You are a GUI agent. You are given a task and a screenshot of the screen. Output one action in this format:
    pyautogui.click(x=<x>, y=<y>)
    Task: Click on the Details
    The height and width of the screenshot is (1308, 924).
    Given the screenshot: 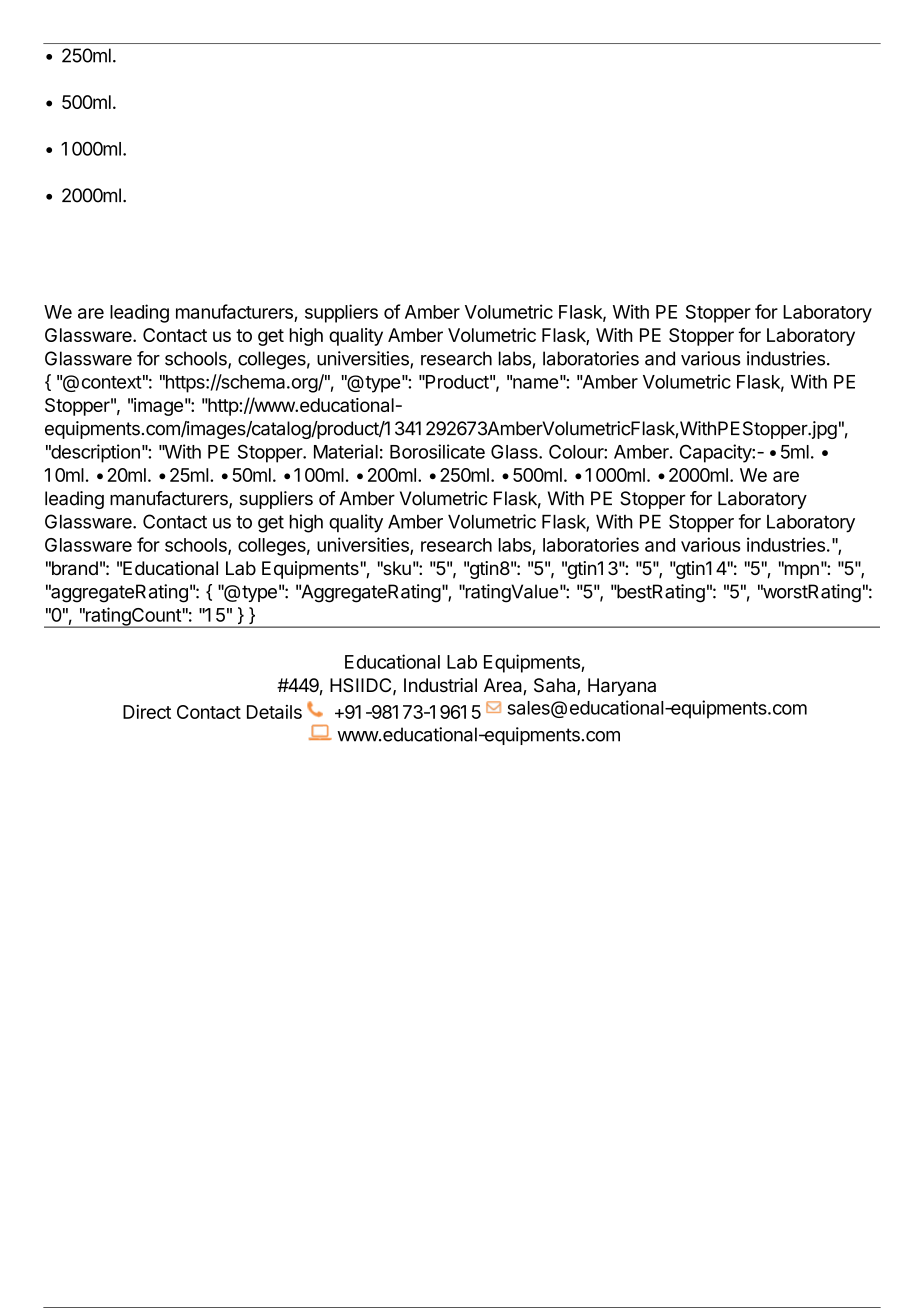 What is the action you would take?
    pyautogui.click(x=274, y=712)
